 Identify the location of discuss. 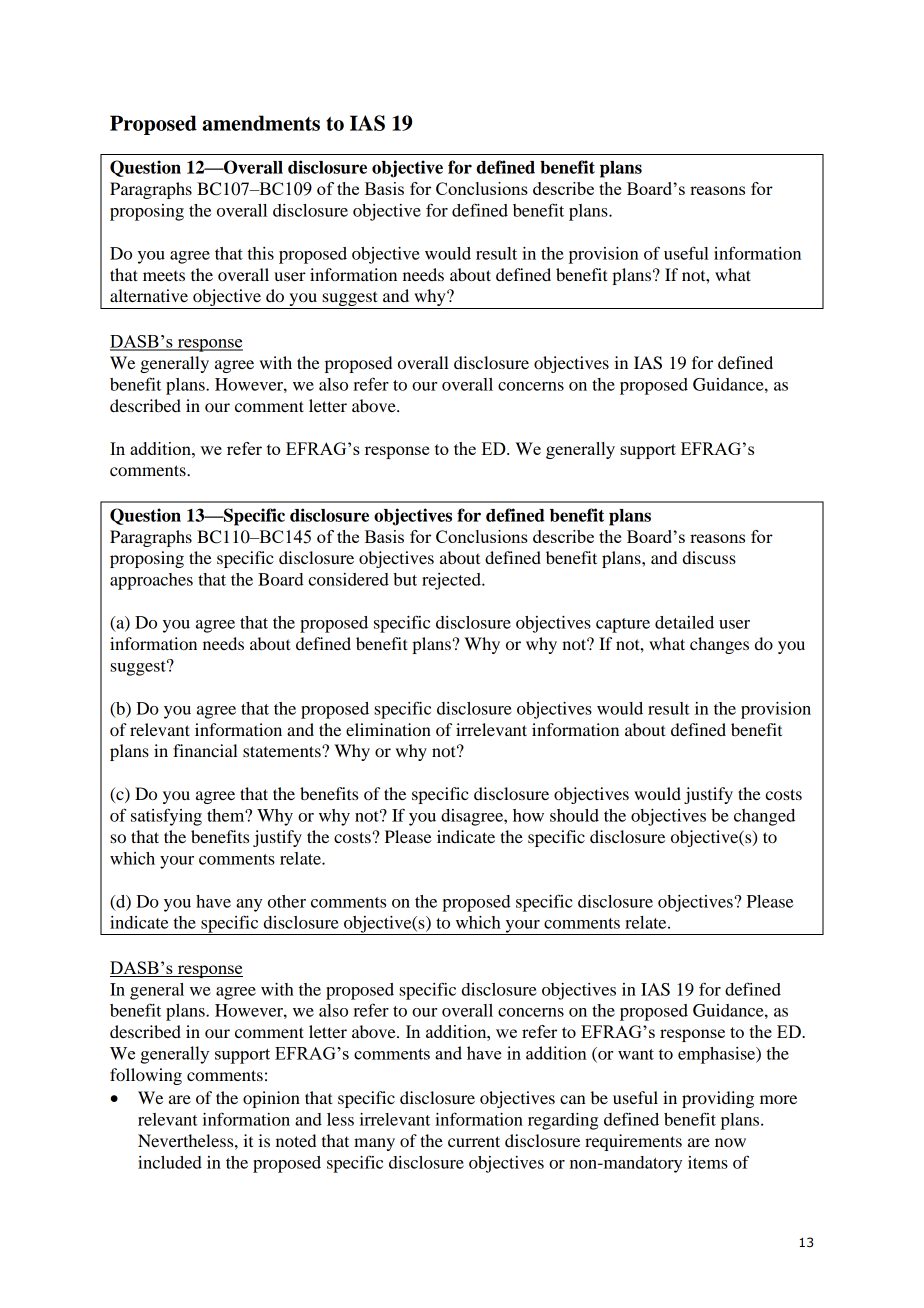
(709, 557).
